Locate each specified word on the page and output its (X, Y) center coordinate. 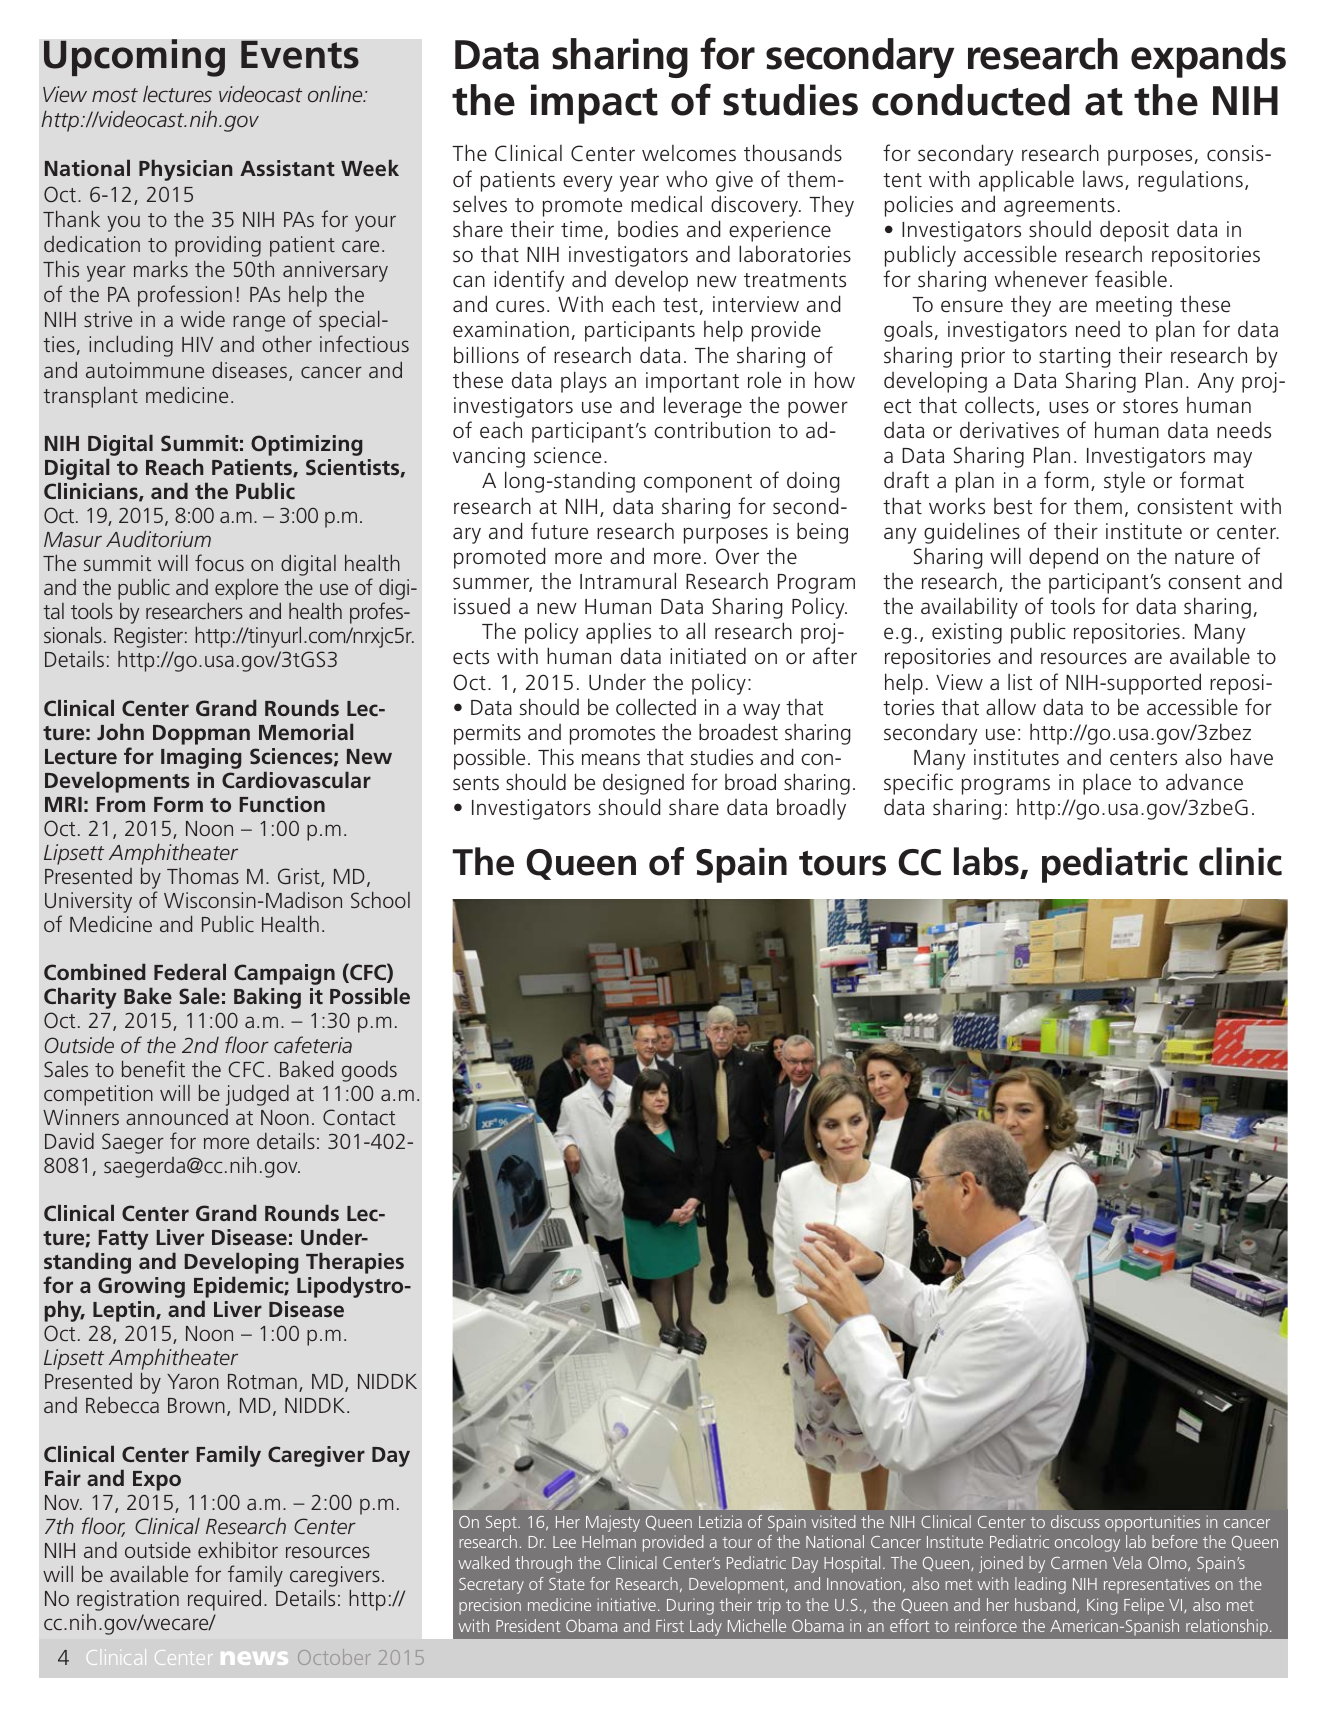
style (1124, 482)
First (670, 1625)
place (1107, 784)
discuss (1075, 1521)
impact (594, 104)
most (115, 95)
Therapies (355, 1264)
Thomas (203, 876)
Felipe (1144, 1606)
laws (1104, 180)
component (698, 483)
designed (643, 784)
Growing (141, 1287)
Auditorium (158, 538)
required (224, 1600)
